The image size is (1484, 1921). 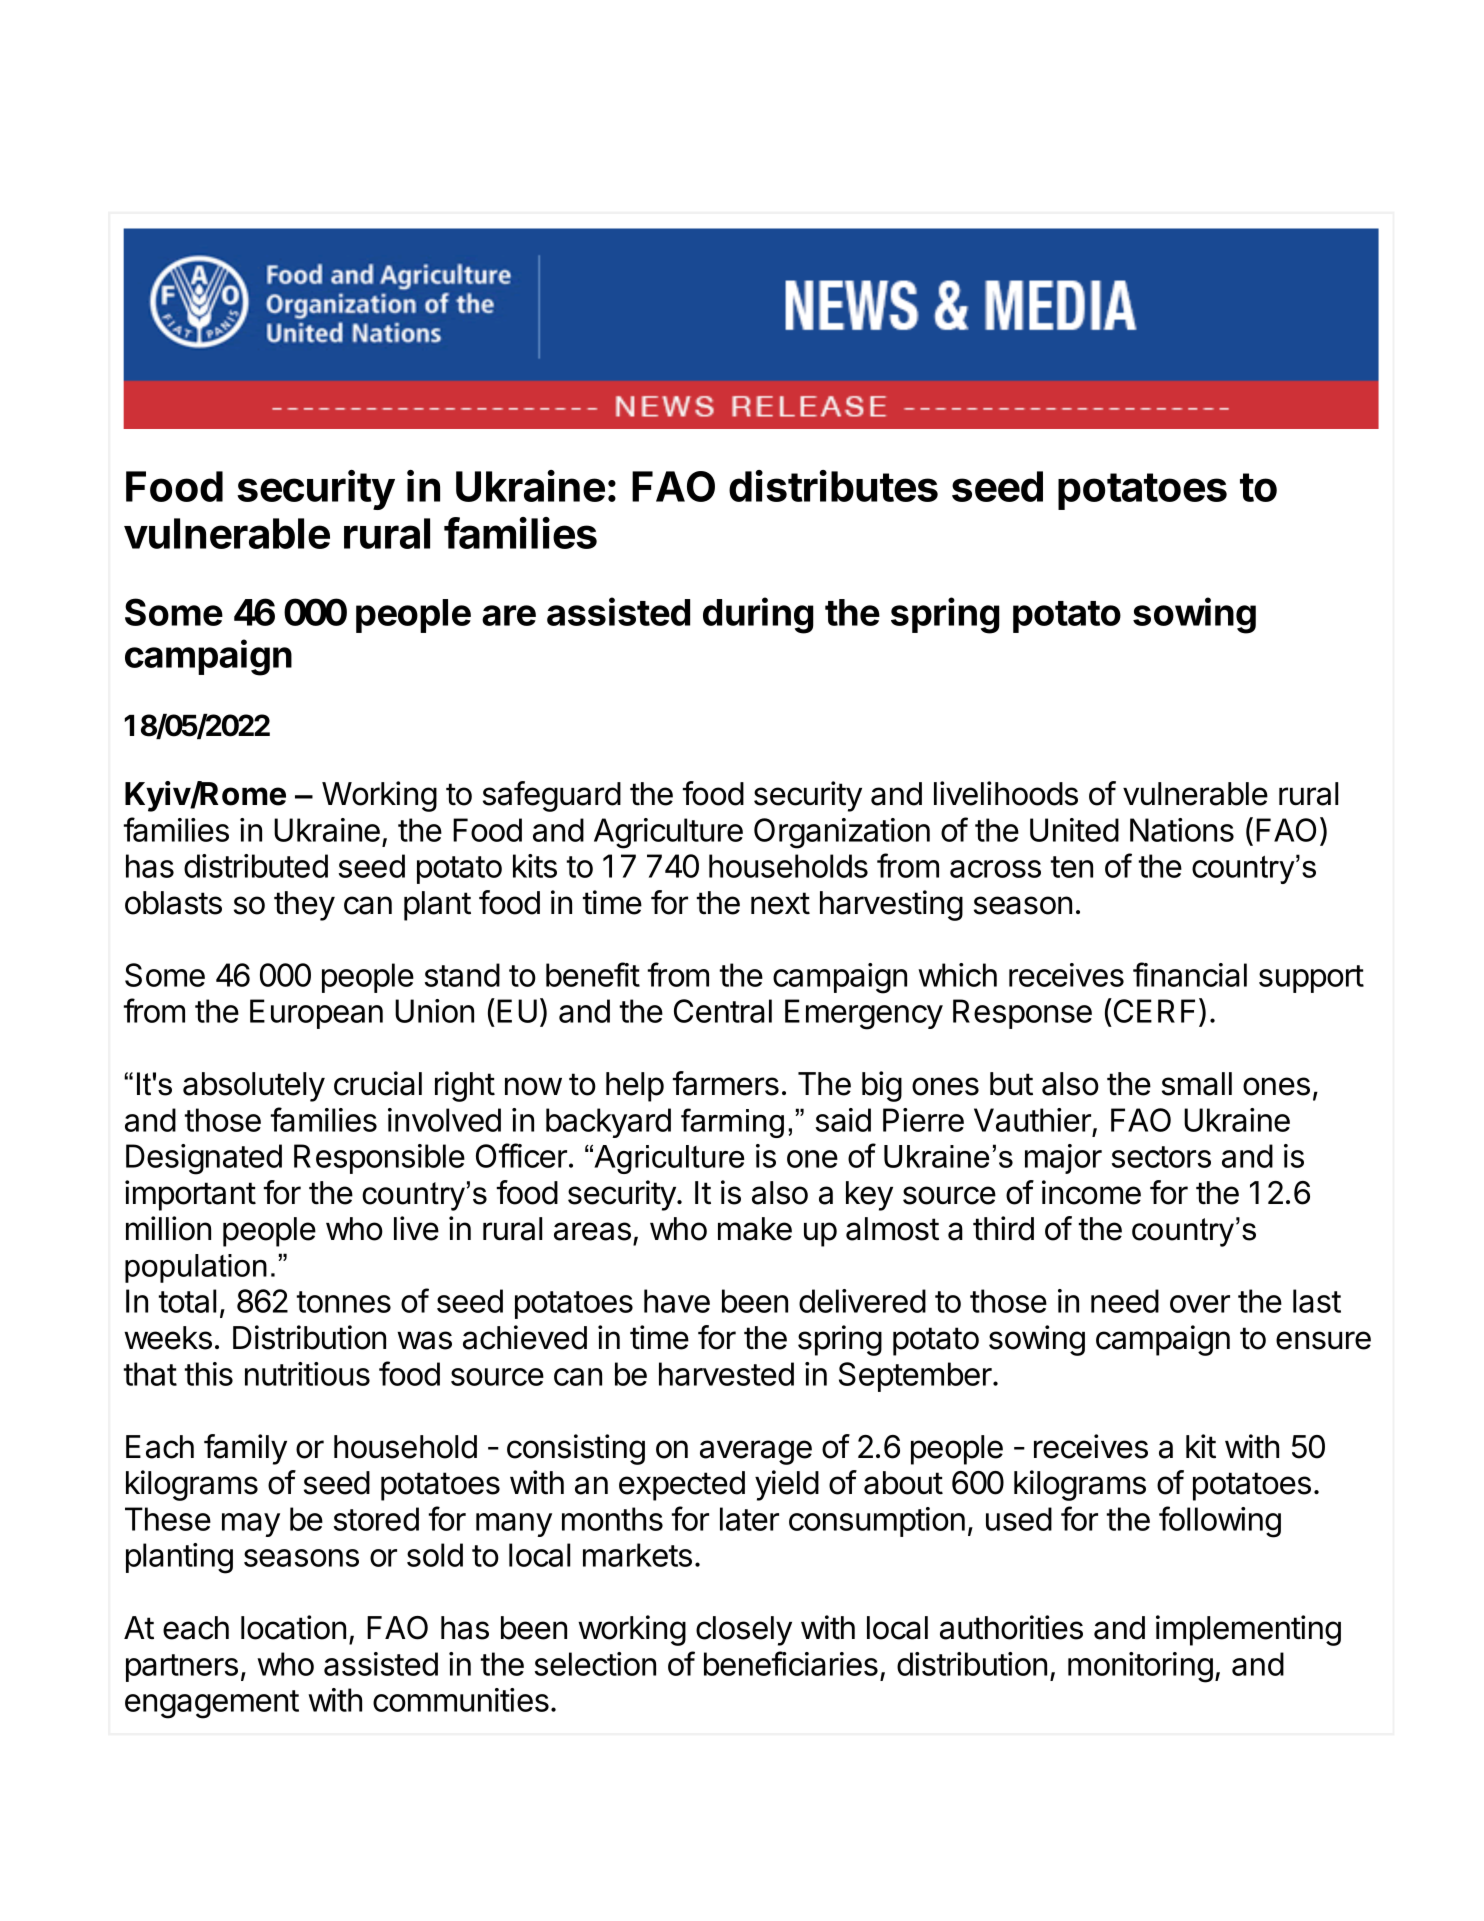 What do you see at coordinates (1074, 830) in the screenshot?
I see `United` at bounding box center [1074, 830].
